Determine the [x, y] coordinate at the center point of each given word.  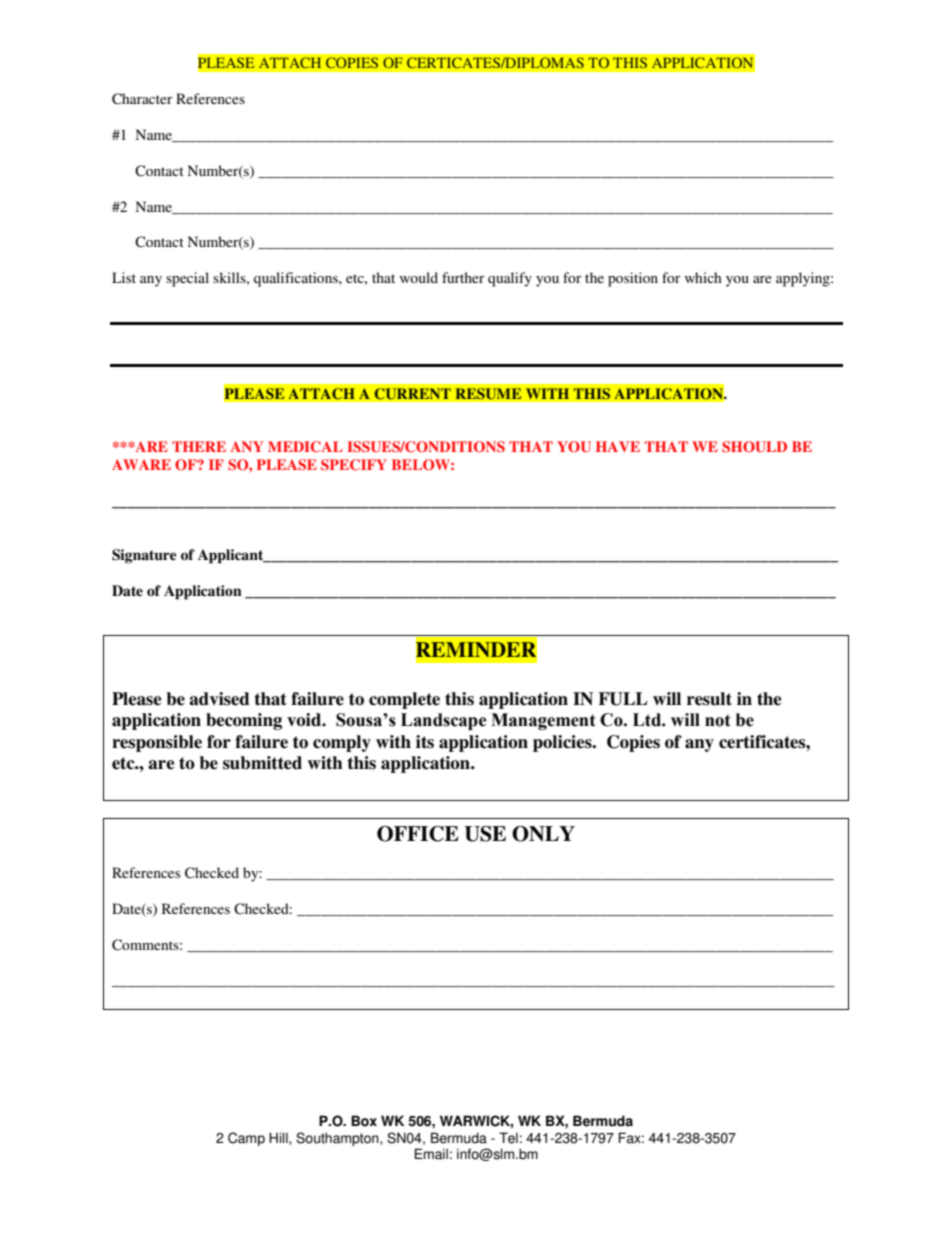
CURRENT [412, 394]
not [718, 720]
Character [142, 99]
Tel [508, 1138]
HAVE [618, 446]
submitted [262, 763]
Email [431, 1154]
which [703, 277]
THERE [199, 446]
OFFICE [418, 834]
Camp [246, 1139]
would [419, 277]
